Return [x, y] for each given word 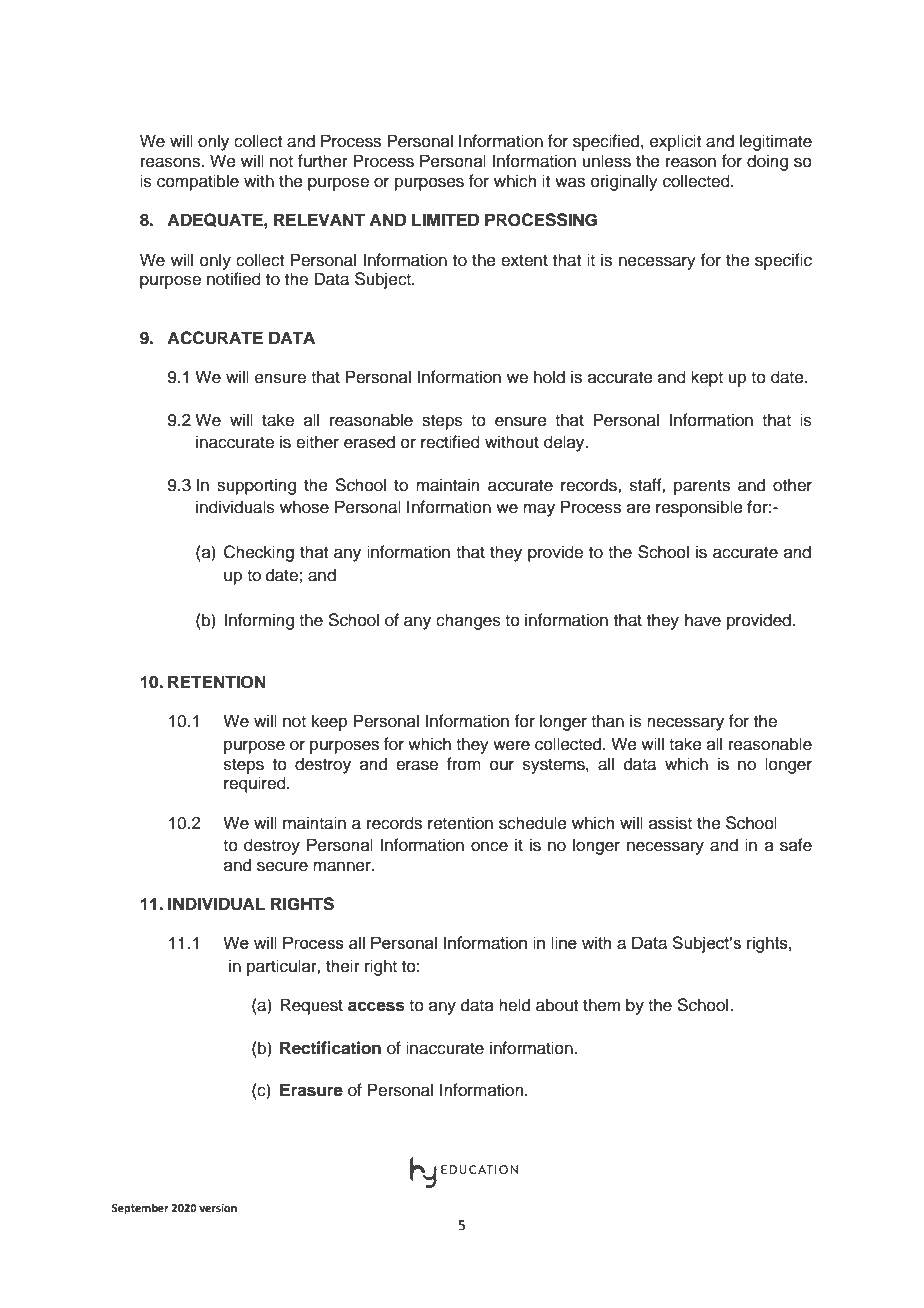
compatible [198, 182]
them [601, 1005]
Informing [259, 621]
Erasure [311, 1090]
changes [468, 621]
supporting [256, 486]
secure [282, 866]
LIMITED [445, 219]
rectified [450, 442]
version [218, 1208]
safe [796, 845]
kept [707, 378]
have [703, 620]
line [564, 942]
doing [767, 162]
